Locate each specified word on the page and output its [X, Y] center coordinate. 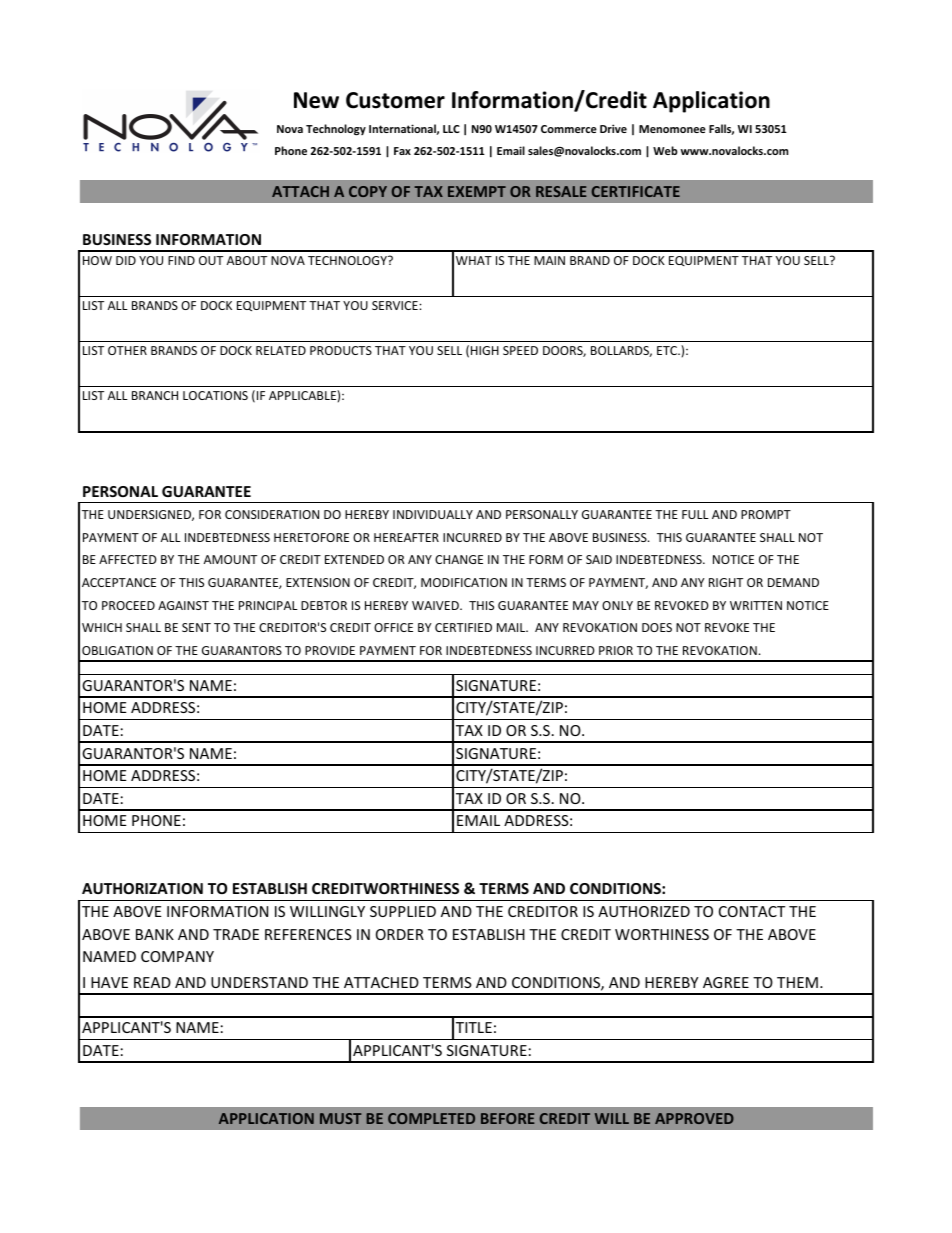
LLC [451, 129]
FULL [695, 514]
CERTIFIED [463, 627]
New [316, 100]
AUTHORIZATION [142, 888]
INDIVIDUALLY [433, 514]
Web [665, 150]
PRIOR [616, 650]
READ [152, 982]
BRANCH [155, 395]
